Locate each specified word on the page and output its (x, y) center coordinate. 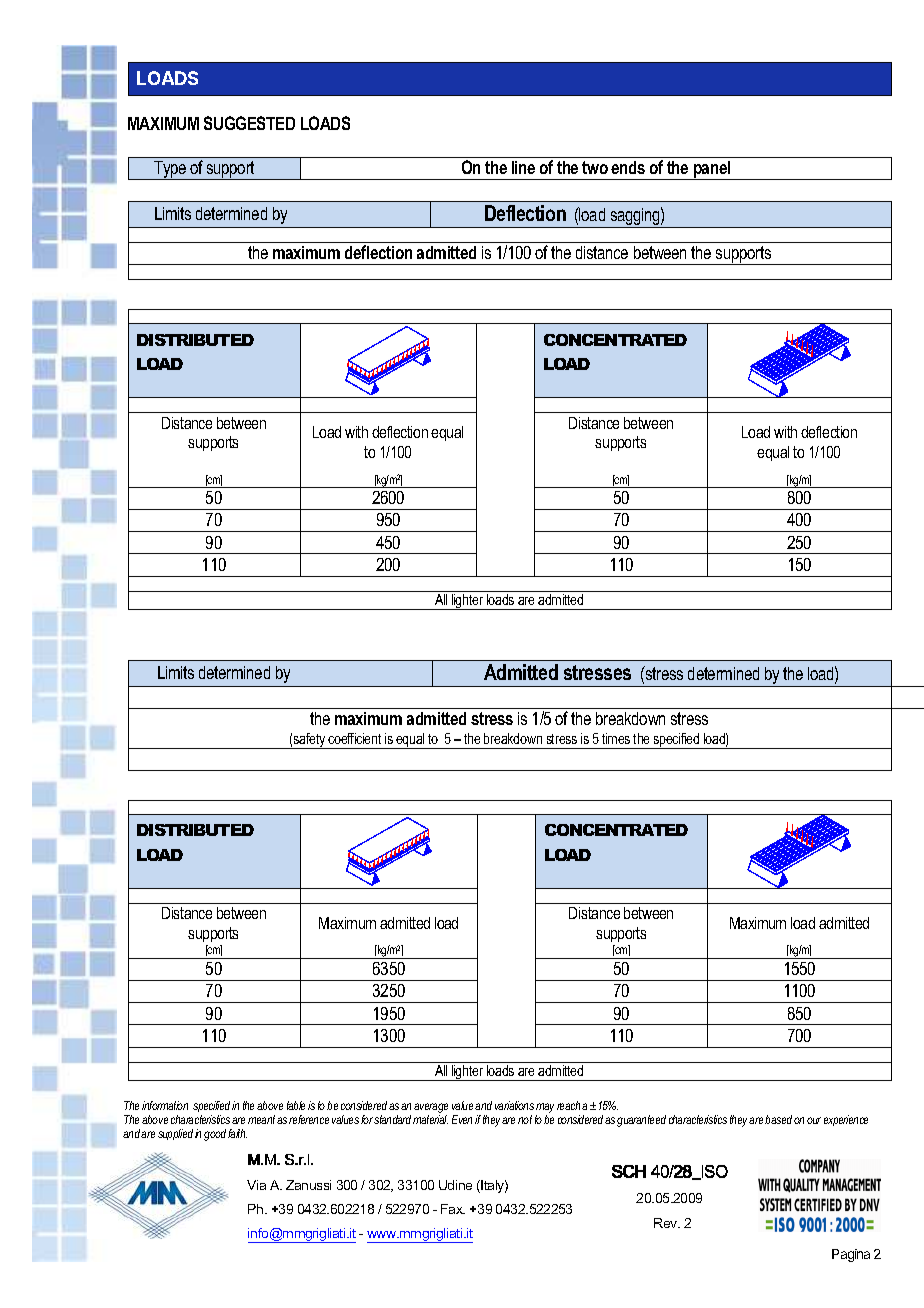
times (616, 738)
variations (514, 1105)
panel (712, 170)
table (296, 1105)
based (778, 1119)
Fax (453, 1209)
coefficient (354, 738)
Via (256, 1185)
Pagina (851, 1255)
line (523, 167)
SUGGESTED (249, 123)
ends (628, 167)
